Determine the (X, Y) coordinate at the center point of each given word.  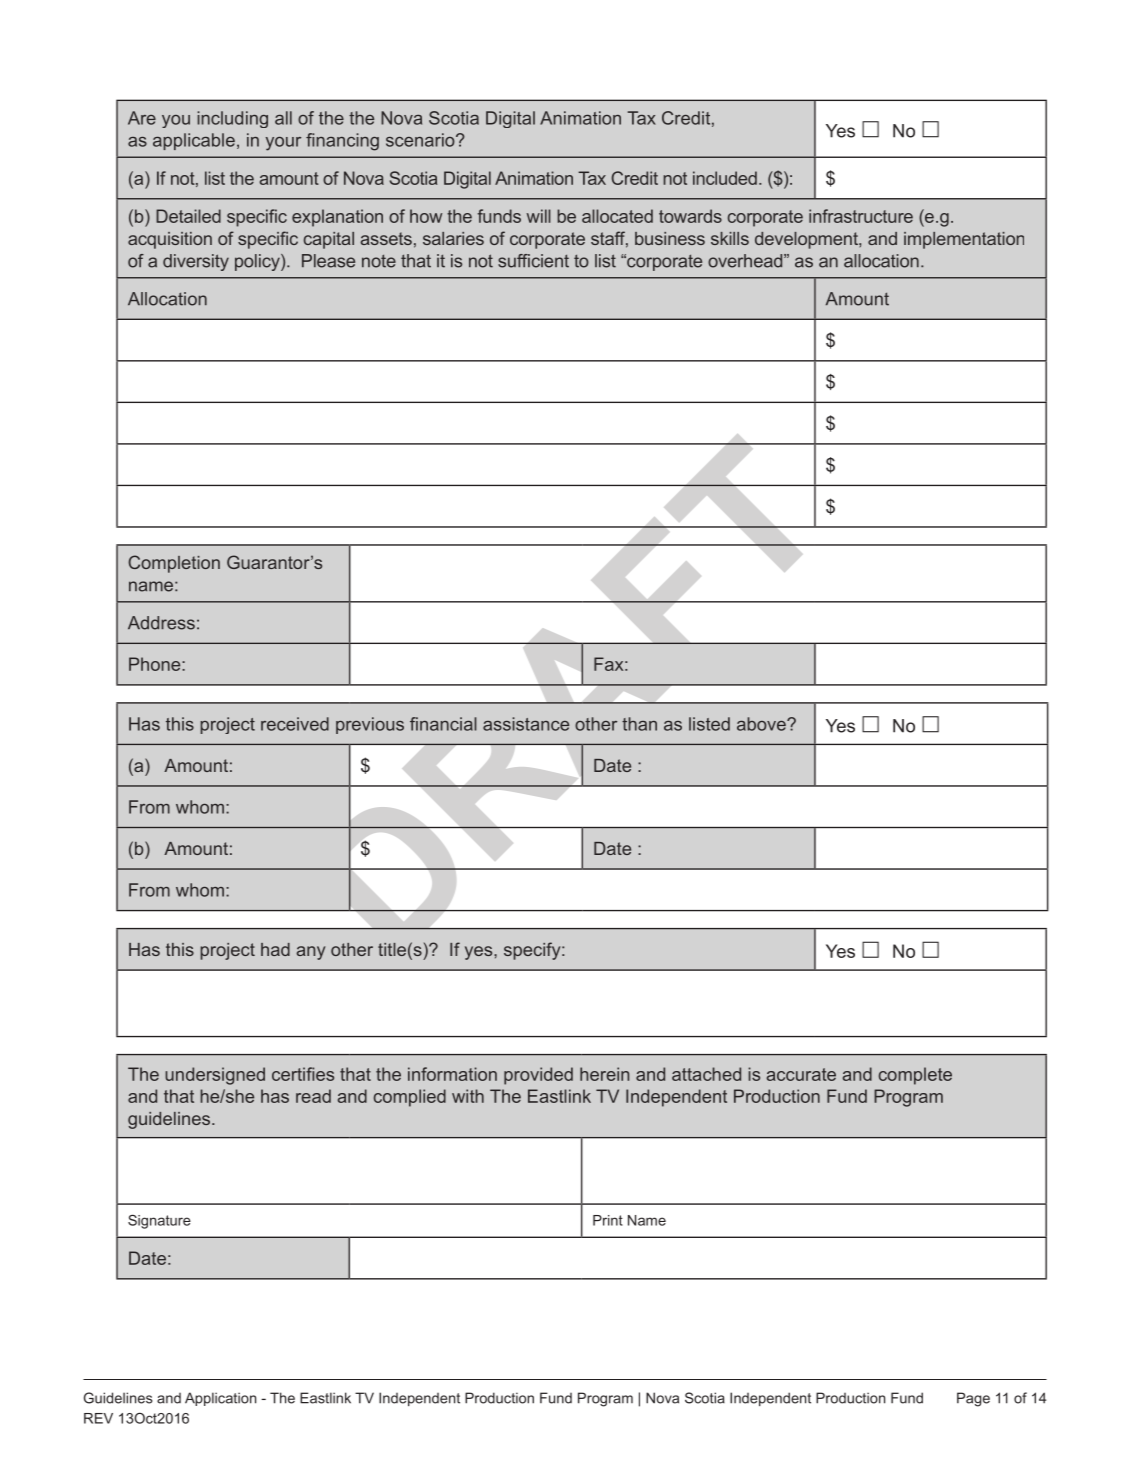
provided (538, 1076)
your (283, 144)
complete (915, 1076)
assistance (526, 724)
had (275, 949)
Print (608, 1220)
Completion (174, 564)
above (762, 724)
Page (973, 1399)
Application (220, 1399)
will (539, 216)
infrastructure (861, 216)
